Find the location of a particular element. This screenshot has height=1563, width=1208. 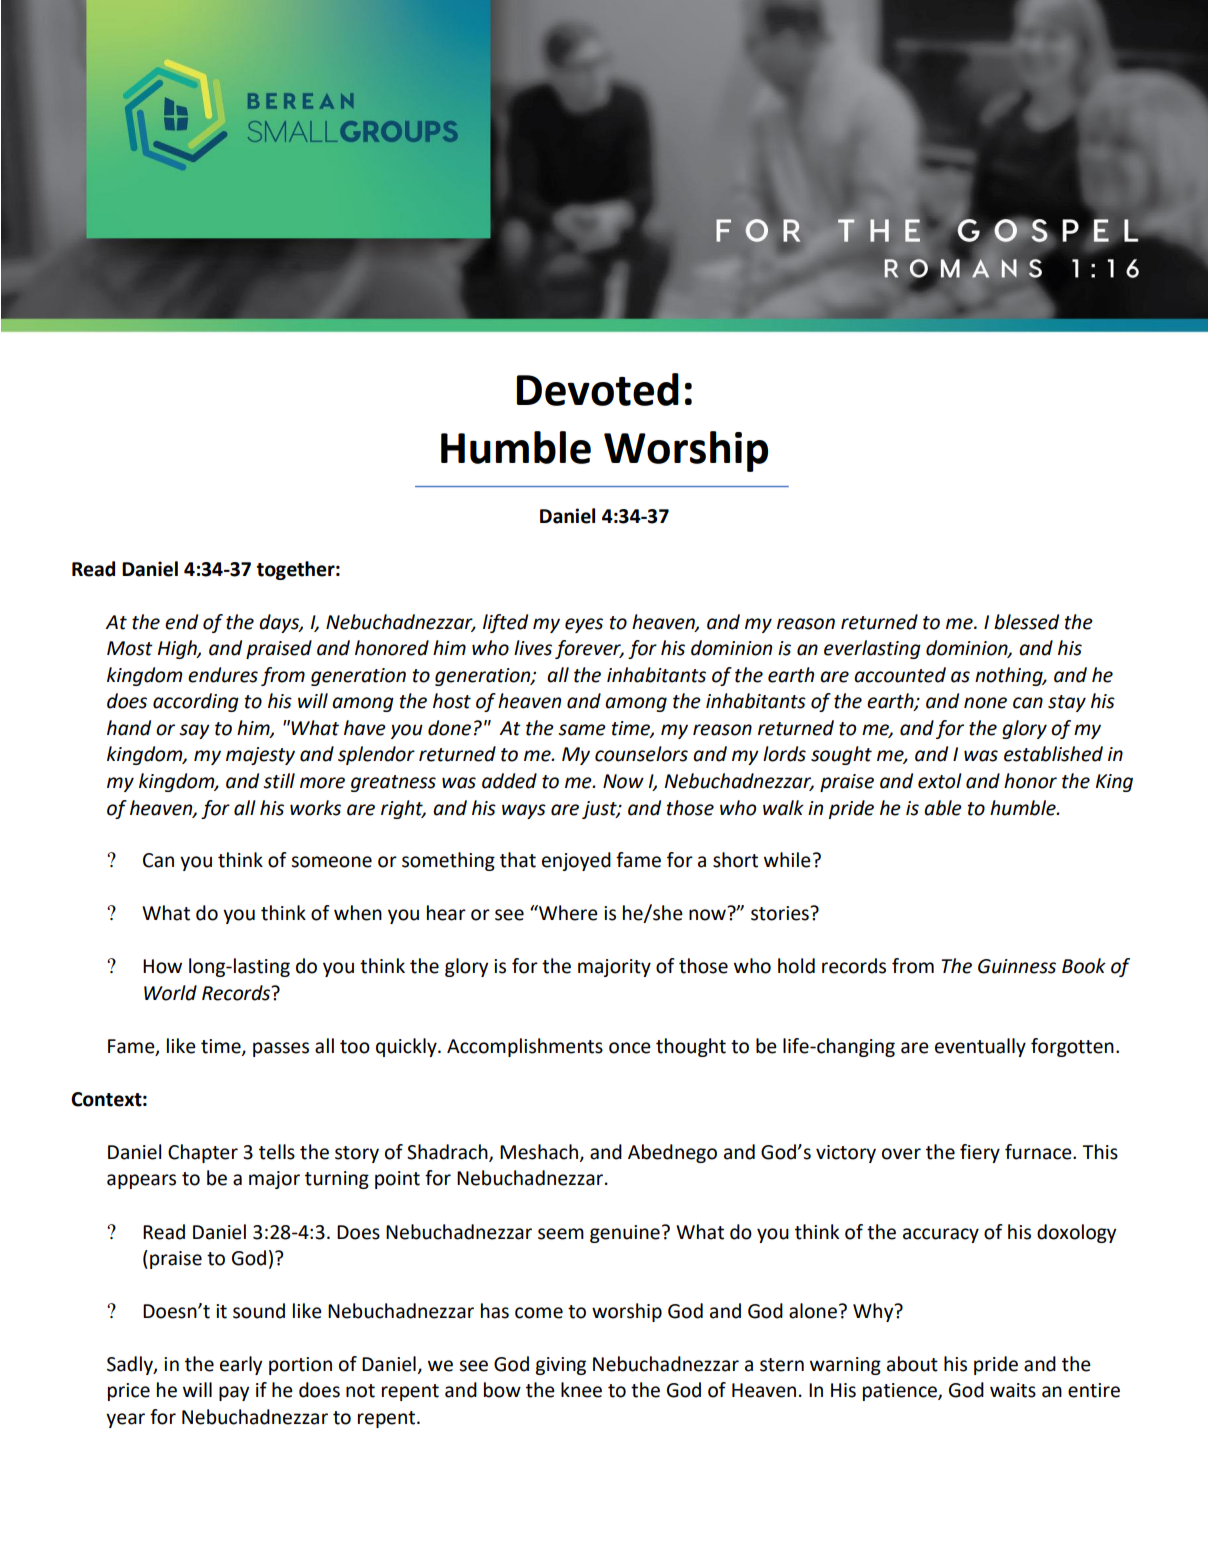

knee is located at coordinates (581, 1390).
